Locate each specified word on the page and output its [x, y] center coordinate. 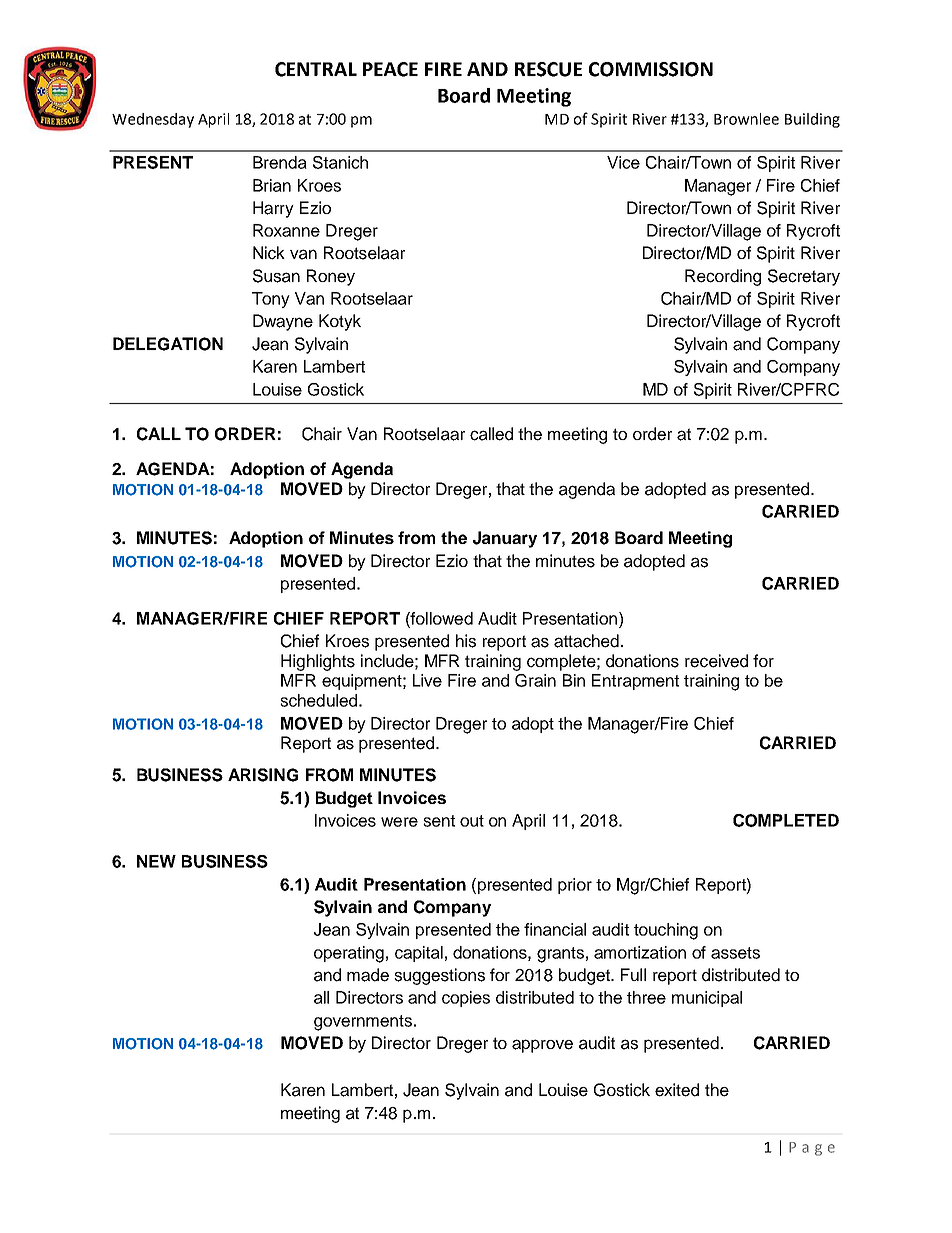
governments [363, 1023]
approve [542, 1046]
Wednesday [153, 120]
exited [677, 1090]
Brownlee [746, 119]
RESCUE [548, 69]
